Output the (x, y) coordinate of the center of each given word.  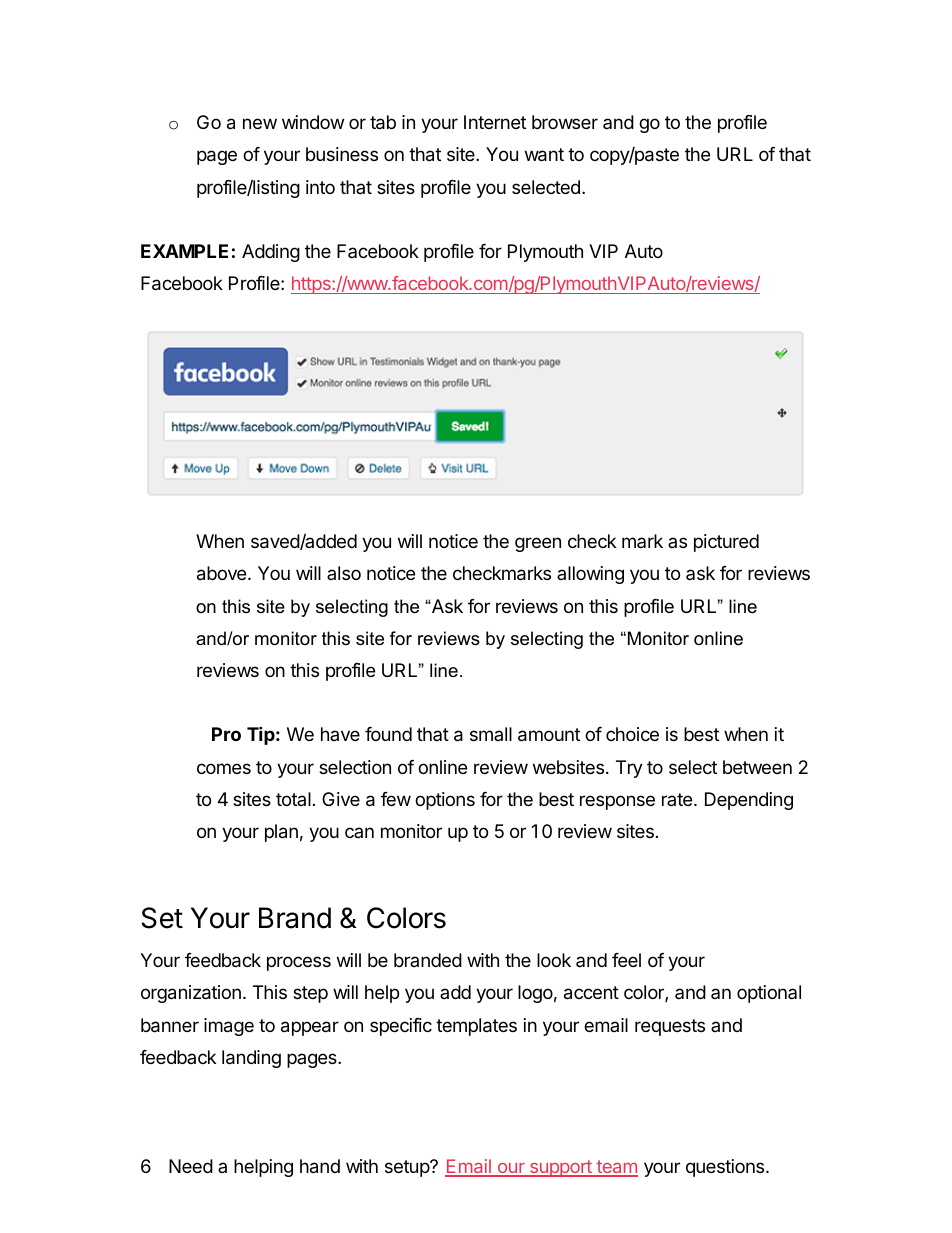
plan (281, 833)
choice (632, 734)
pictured (726, 543)
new (260, 123)
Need (191, 1166)
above (223, 573)
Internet (495, 122)
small (491, 734)
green (538, 544)
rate (678, 799)
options (445, 801)
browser (565, 122)
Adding (271, 253)
